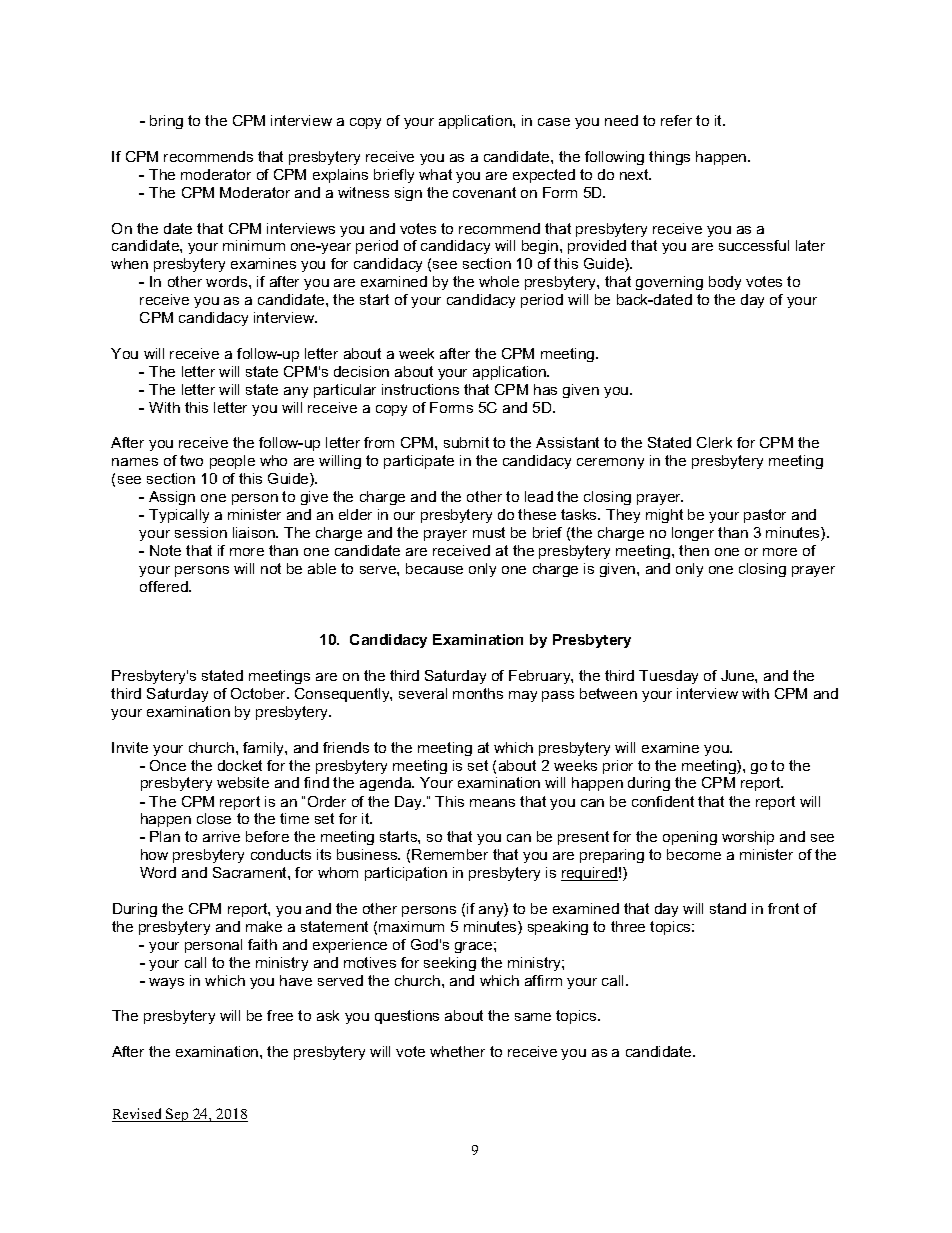 This screenshot has width=952, height=1233. Describe the element at coordinates (714, 442) in the screenshot. I see `Clerk` at that location.
